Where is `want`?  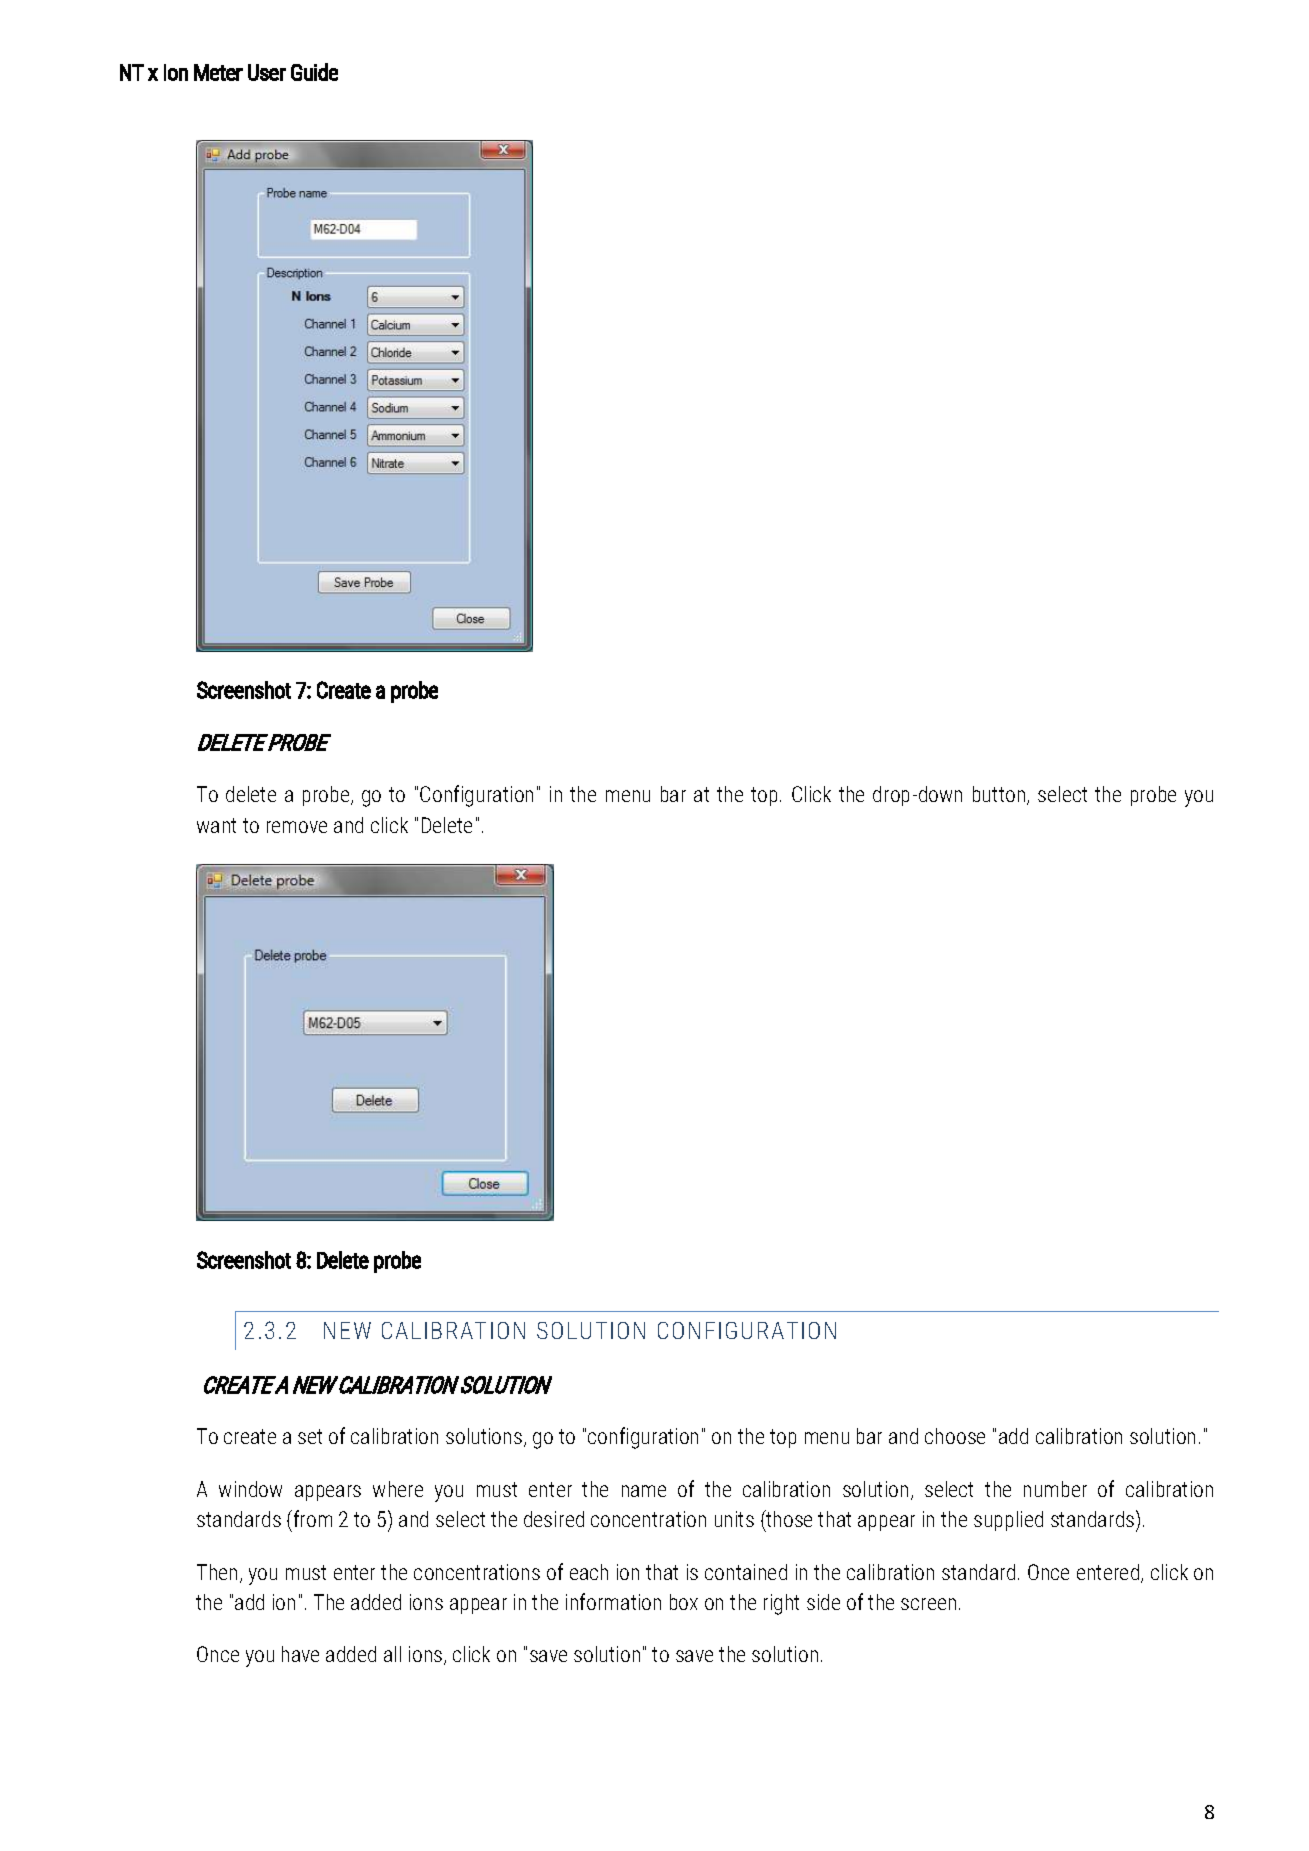 want is located at coordinates (216, 825).
